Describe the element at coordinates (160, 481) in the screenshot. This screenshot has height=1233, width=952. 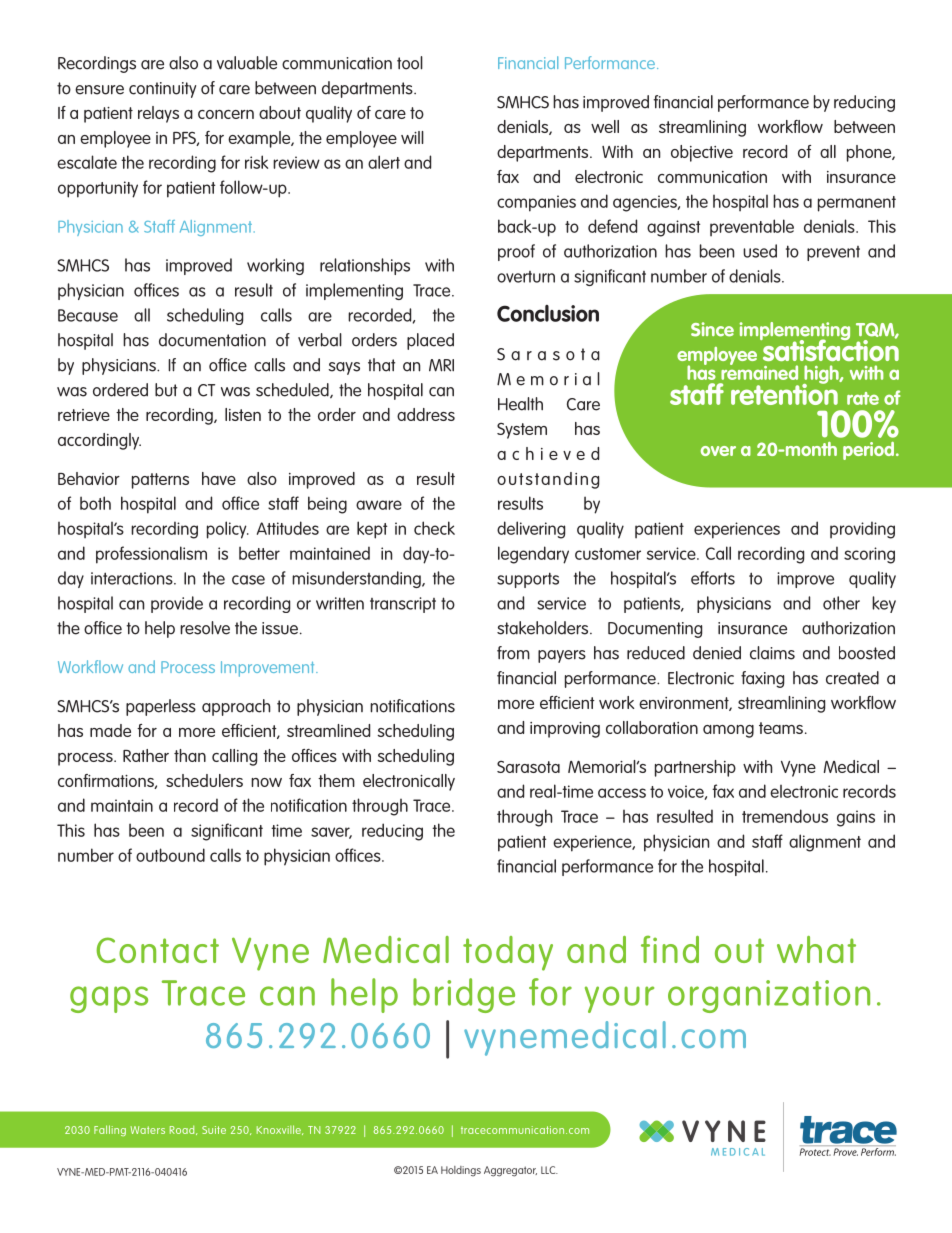
I see `patterns` at that location.
